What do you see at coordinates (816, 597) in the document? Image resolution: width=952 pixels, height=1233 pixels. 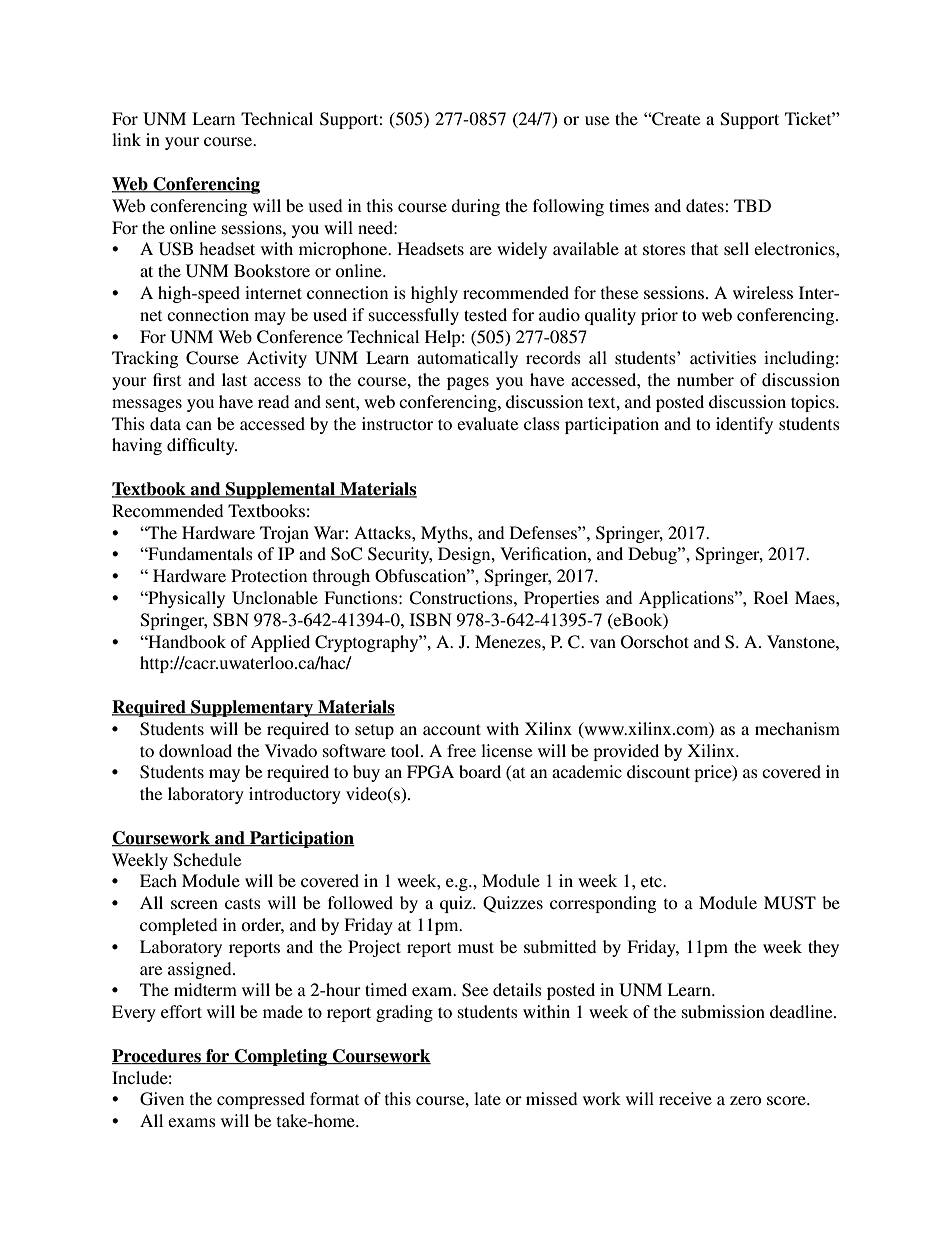 I see `Maes` at bounding box center [816, 597].
